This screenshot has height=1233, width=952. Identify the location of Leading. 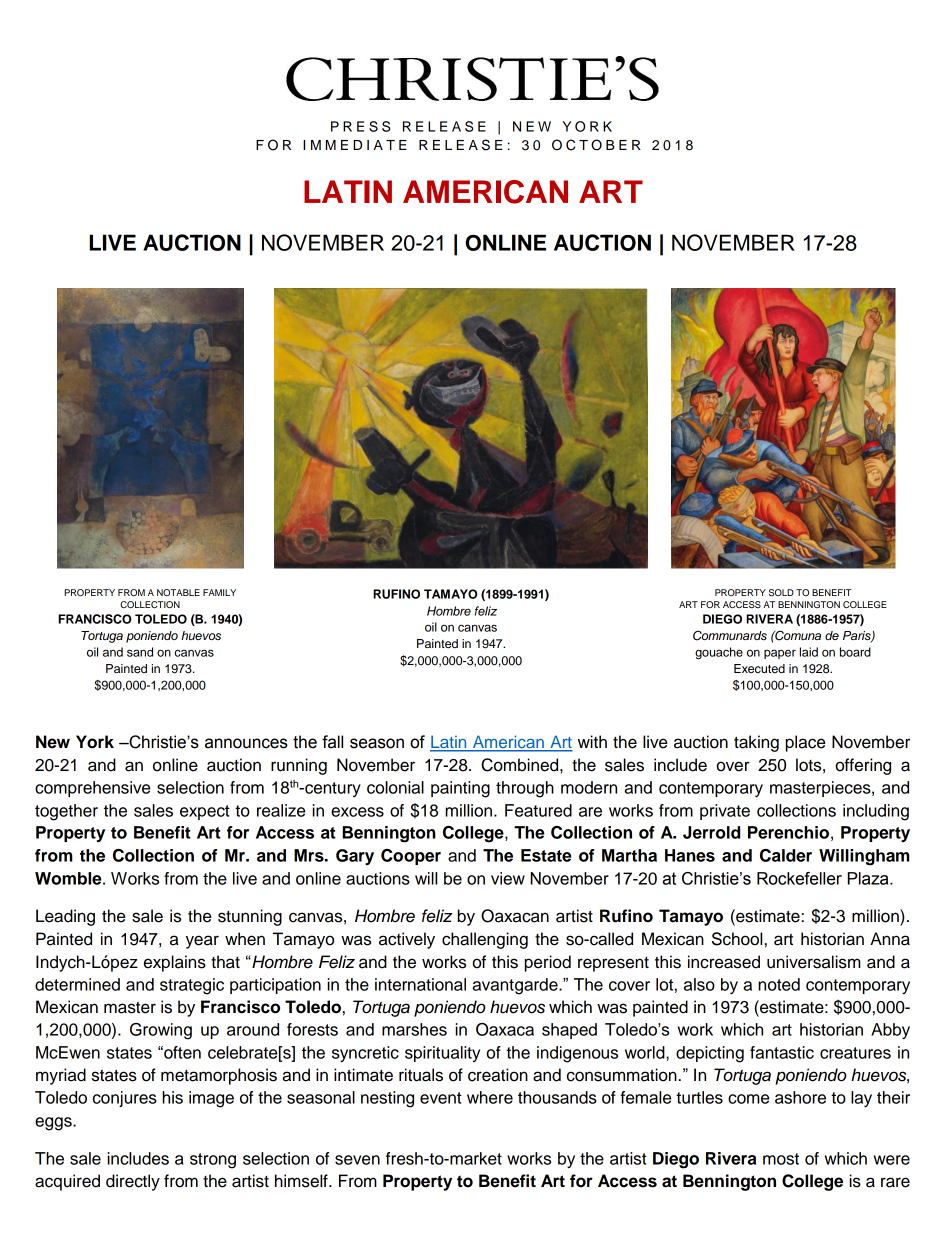
(65, 917).
